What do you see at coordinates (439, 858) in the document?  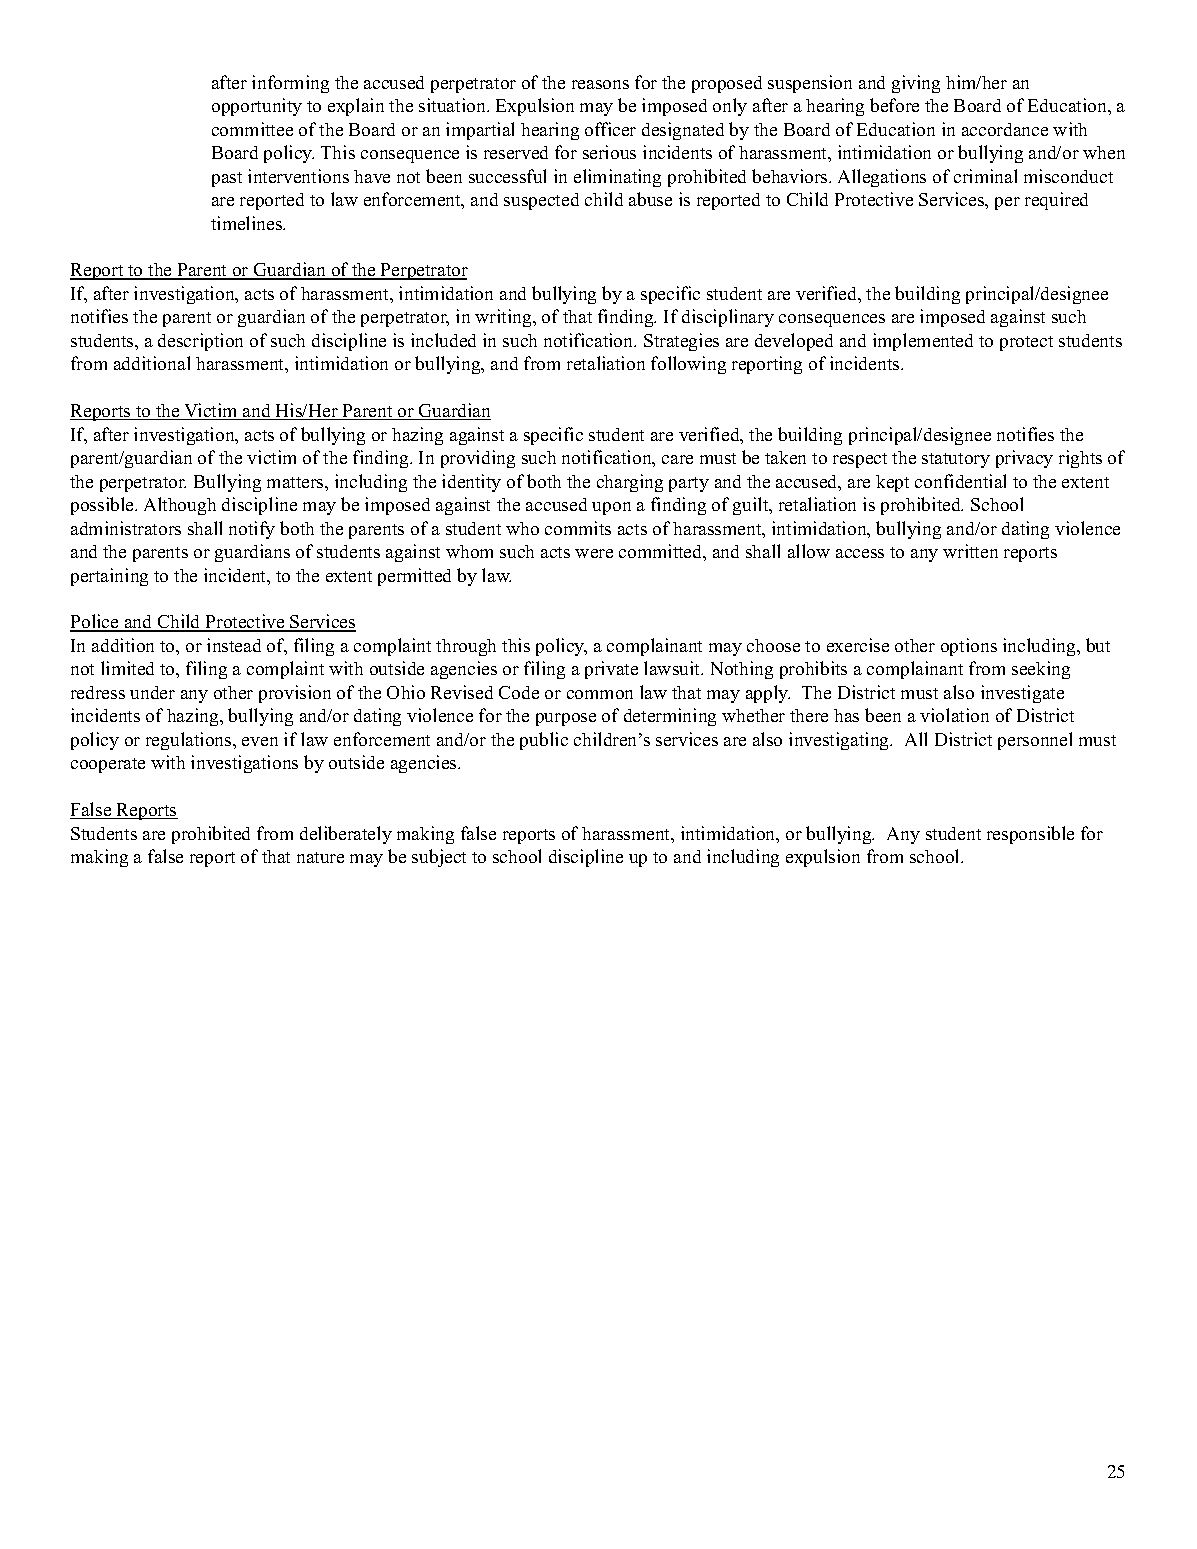 I see `subject` at bounding box center [439, 858].
